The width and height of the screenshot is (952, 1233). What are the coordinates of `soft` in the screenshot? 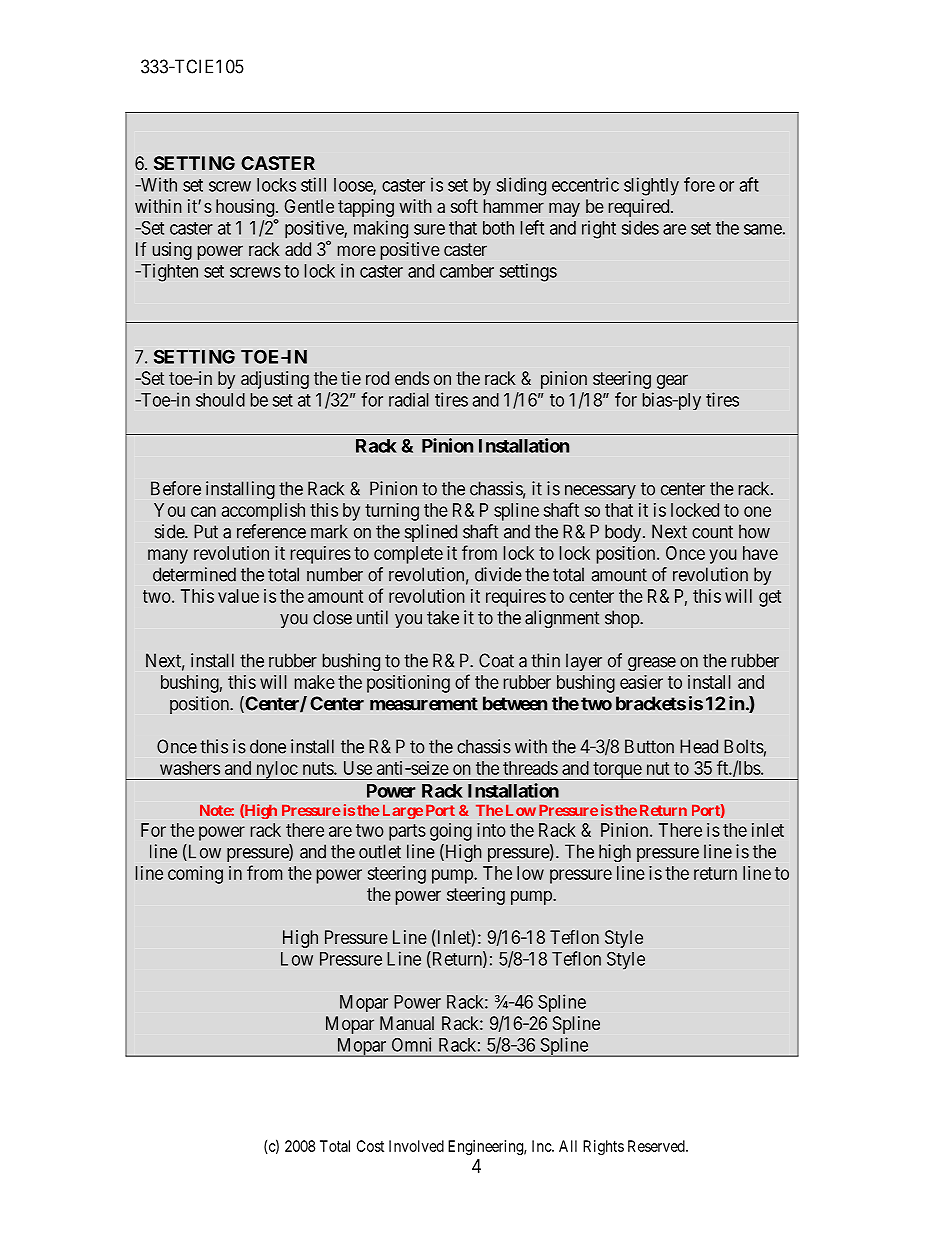 It's located at (464, 206).
